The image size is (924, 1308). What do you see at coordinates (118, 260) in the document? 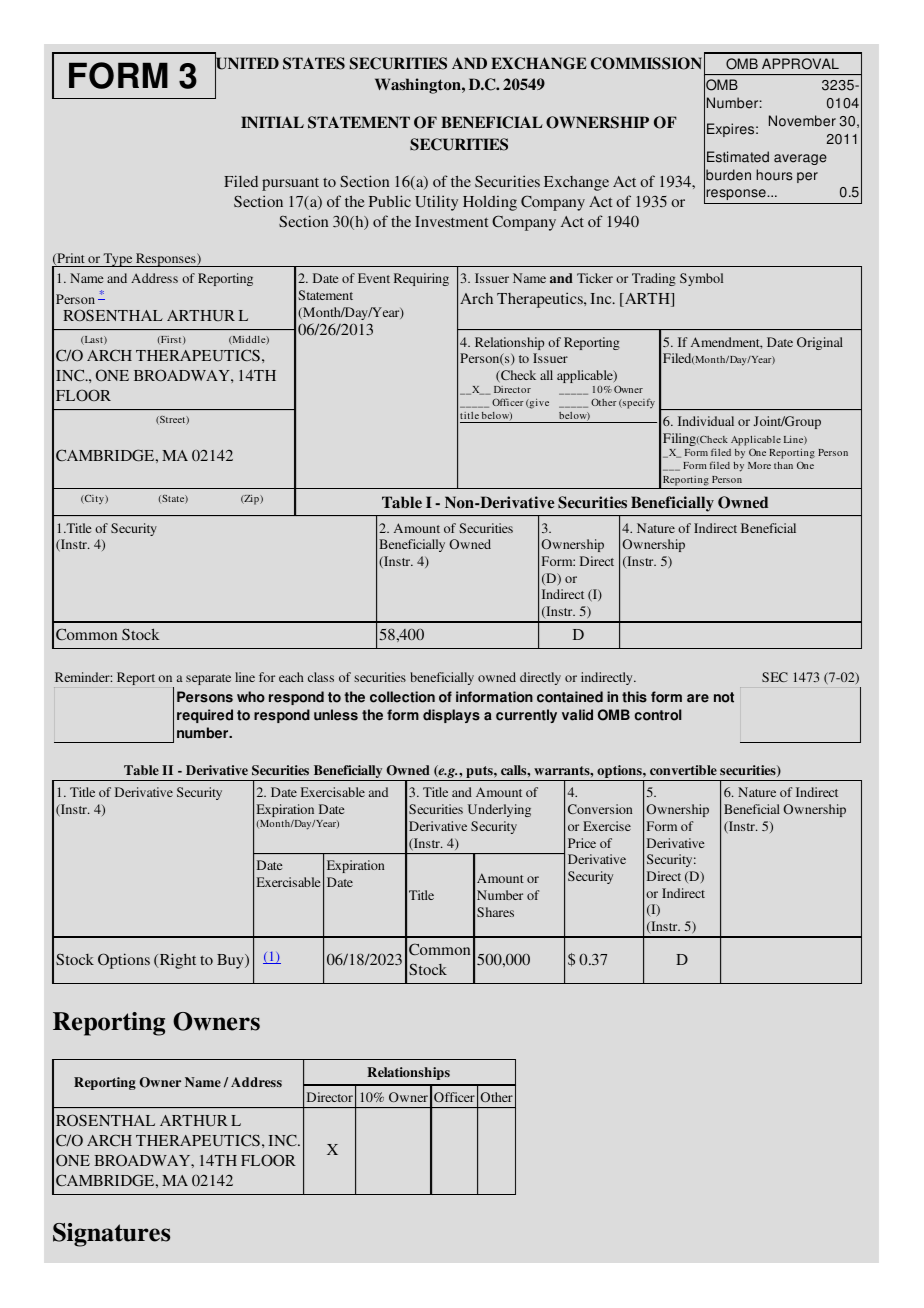
I see `Type` at bounding box center [118, 260].
